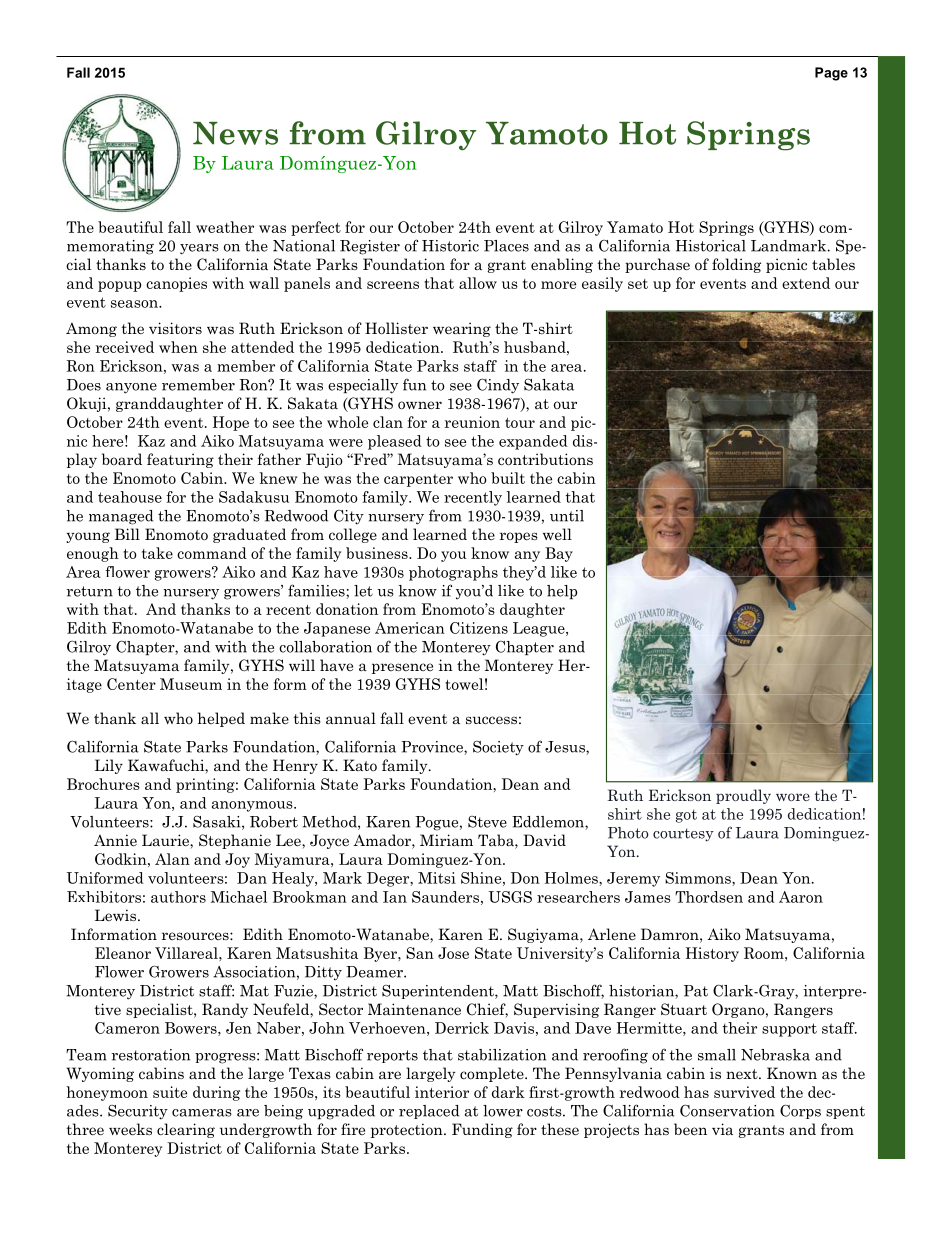 The height and width of the document is (1233, 952). Describe the element at coordinates (478, 283) in the document. I see `allow` at that location.
